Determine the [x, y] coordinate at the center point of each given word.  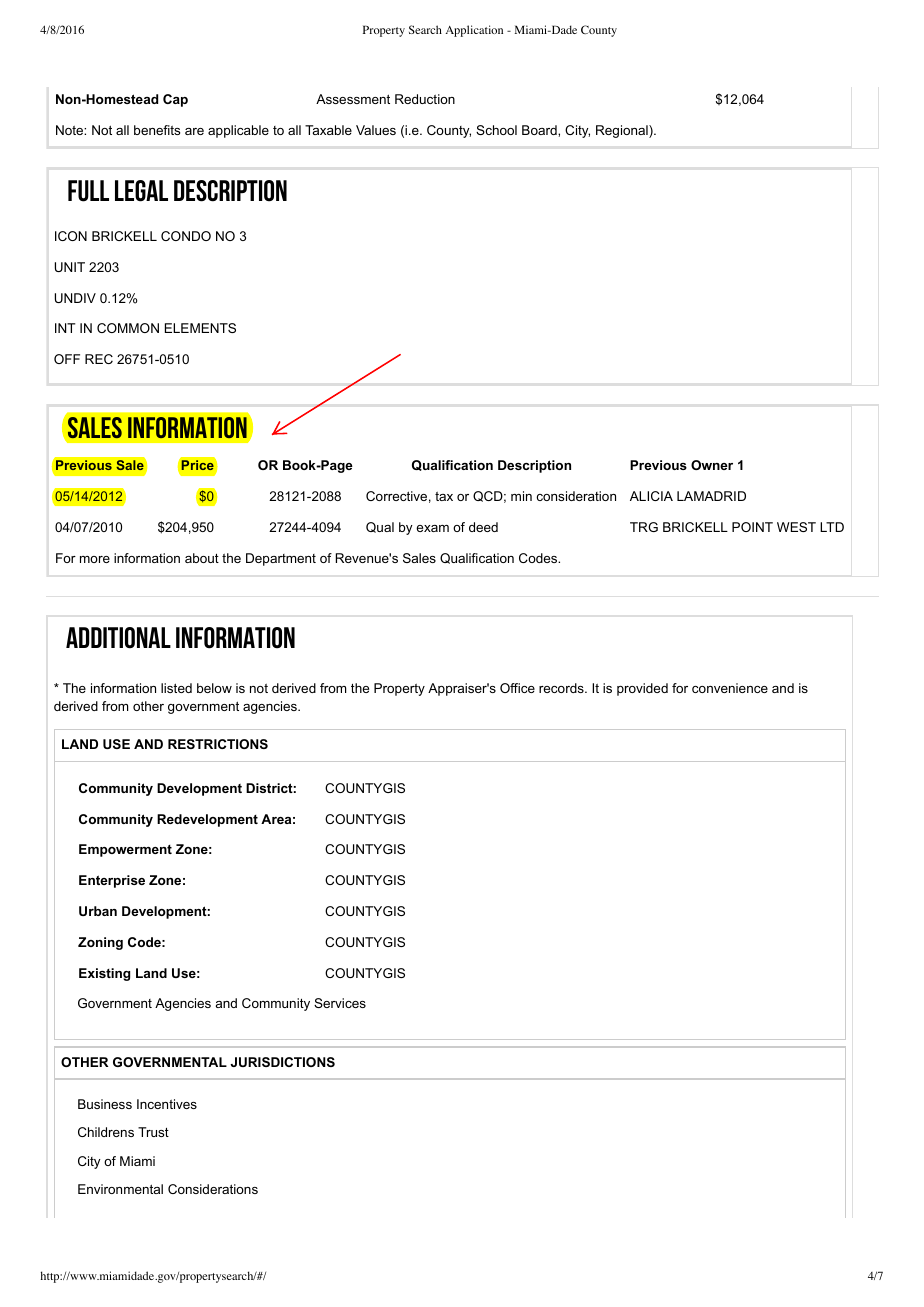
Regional [623, 131]
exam [432, 528]
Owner [712, 465]
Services [340, 1003]
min [521, 496]
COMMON [128, 328]
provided [642, 689]
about [202, 558]
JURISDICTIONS [282, 1062]
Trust [153, 1132]
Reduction [425, 99]
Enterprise [112, 881]
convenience [730, 688]
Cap [175, 100]
